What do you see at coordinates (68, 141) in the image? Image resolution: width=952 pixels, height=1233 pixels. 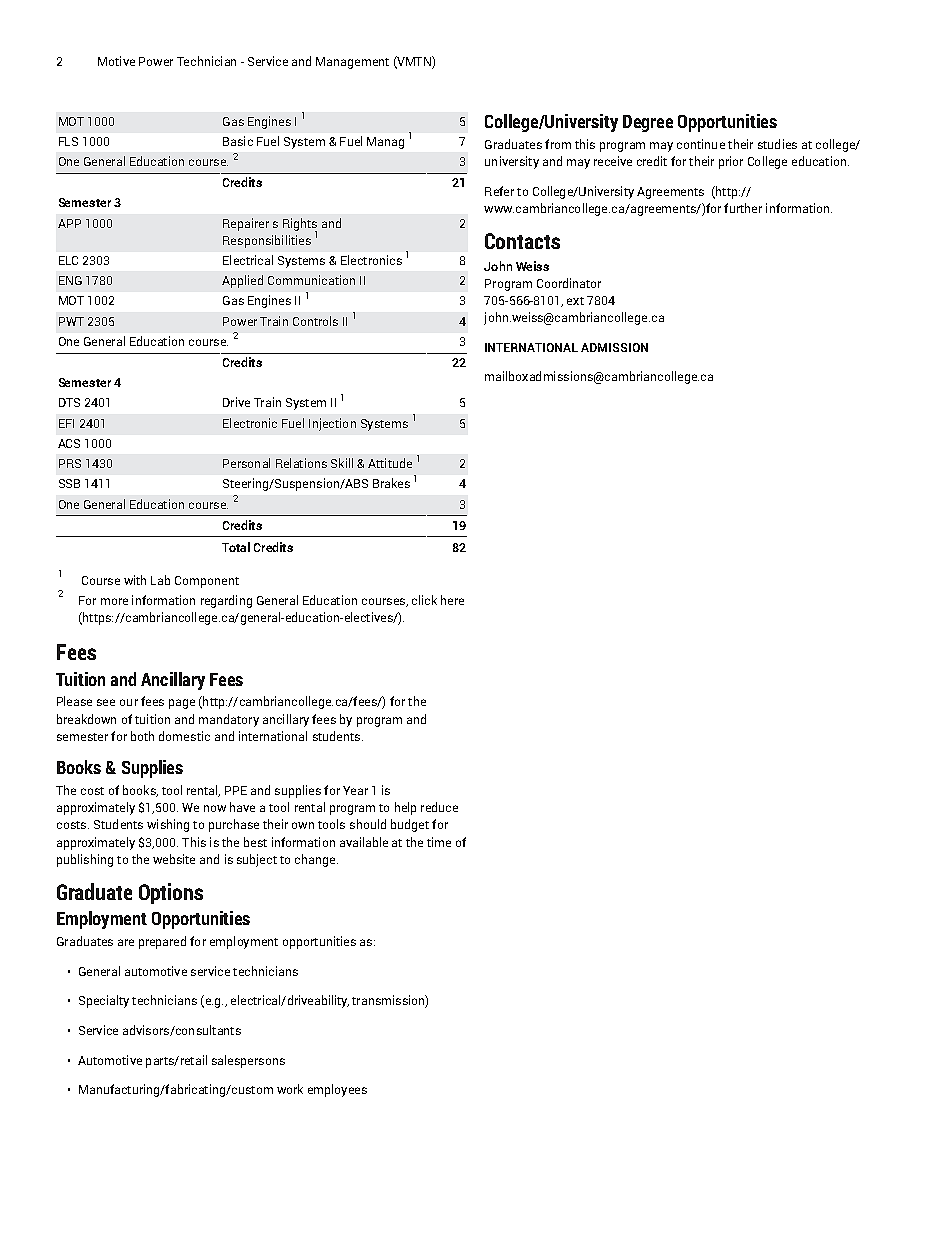 I see `FLS` at bounding box center [68, 141].
